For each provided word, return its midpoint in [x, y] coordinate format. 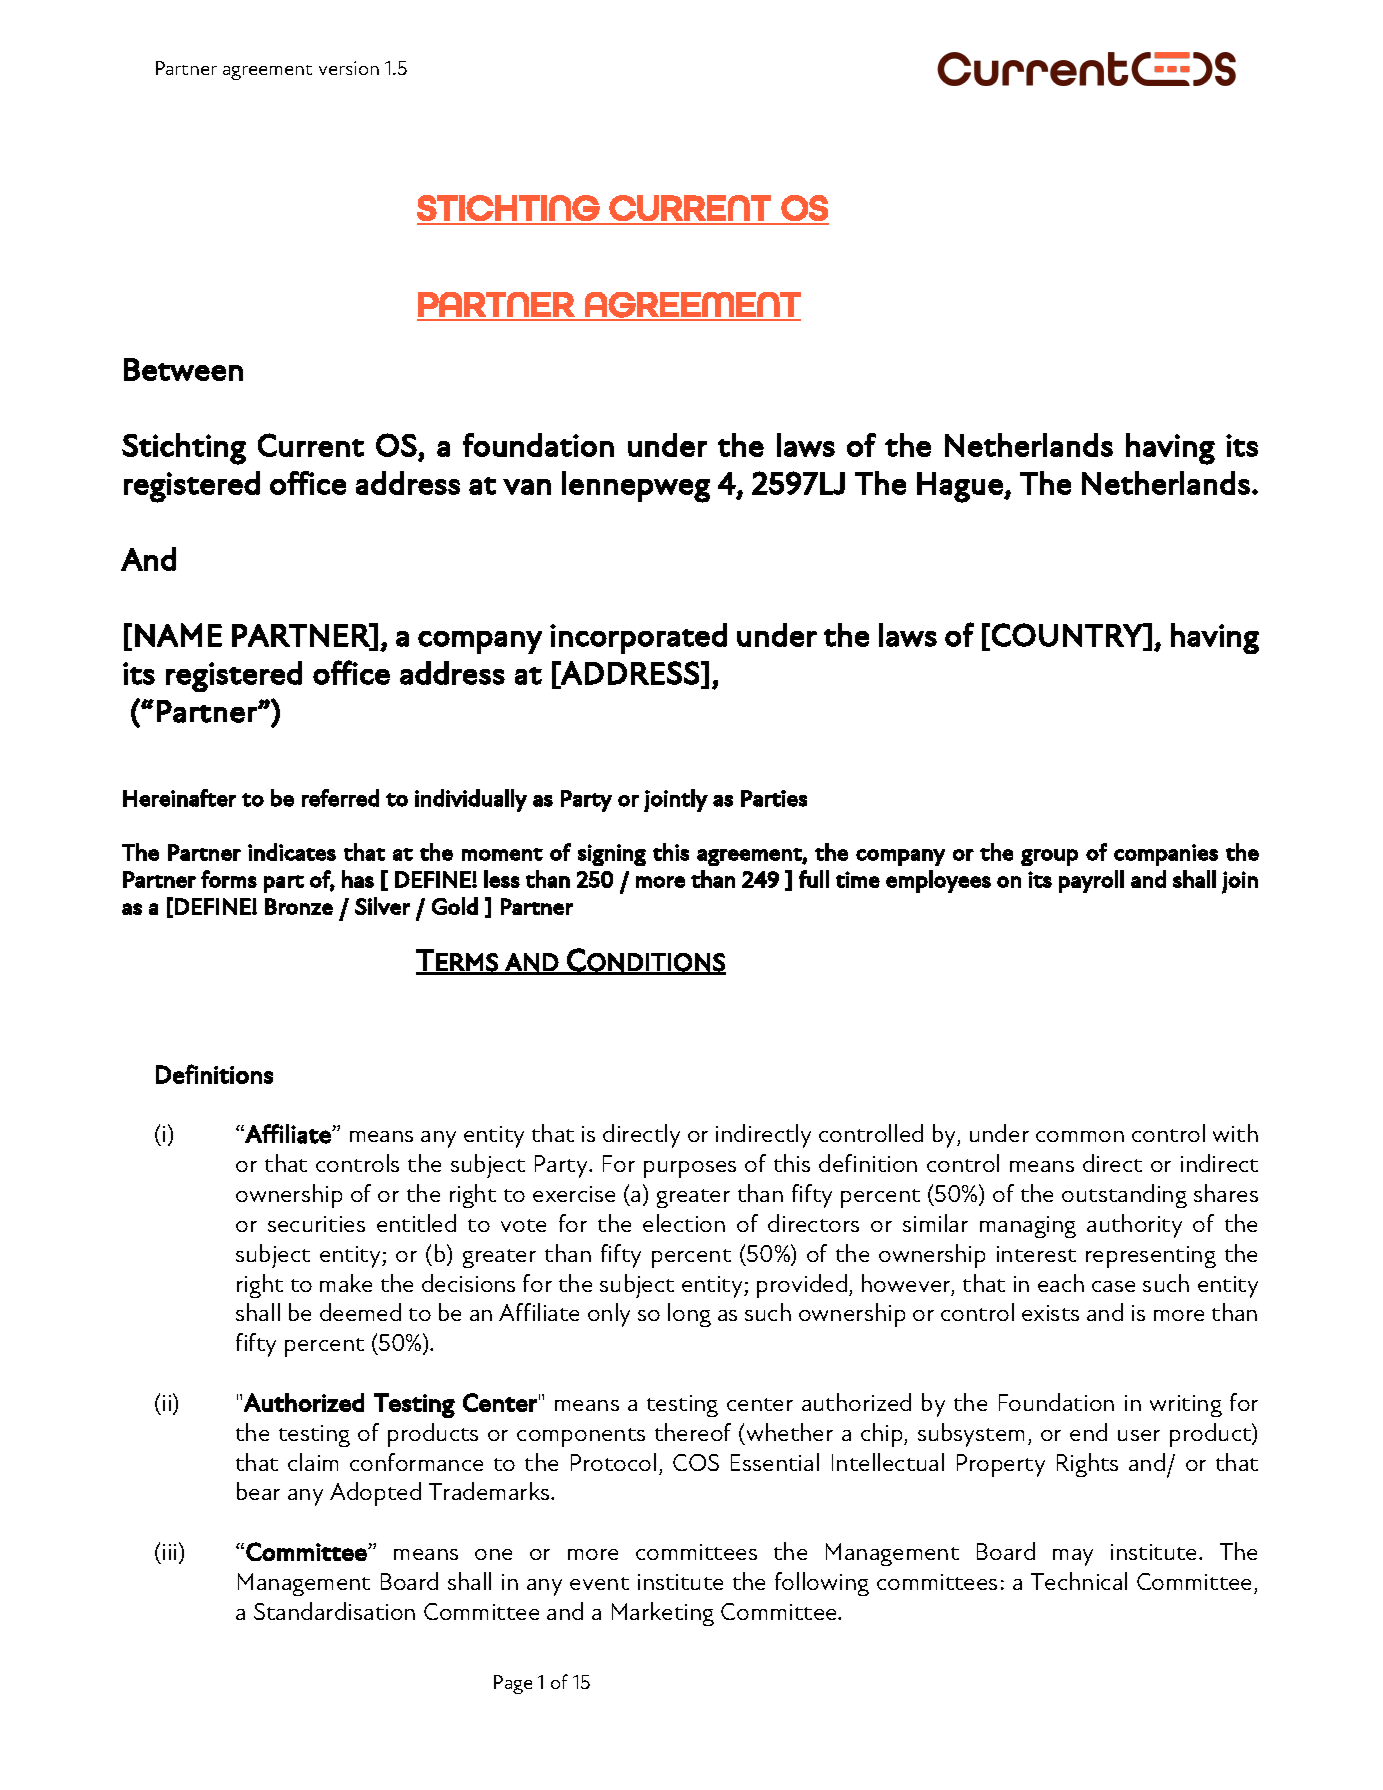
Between [183, 369]
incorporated [638, 638]
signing [612, 855]
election [684, 1223]
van [527, 487]
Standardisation [334, 1611]
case [1113, 1286]
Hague [961, 487]
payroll [1091, 881]
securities [316, 1224]
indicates [292, 852]
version [349, 68]
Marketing [663, 1614]
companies [1166, 855]
